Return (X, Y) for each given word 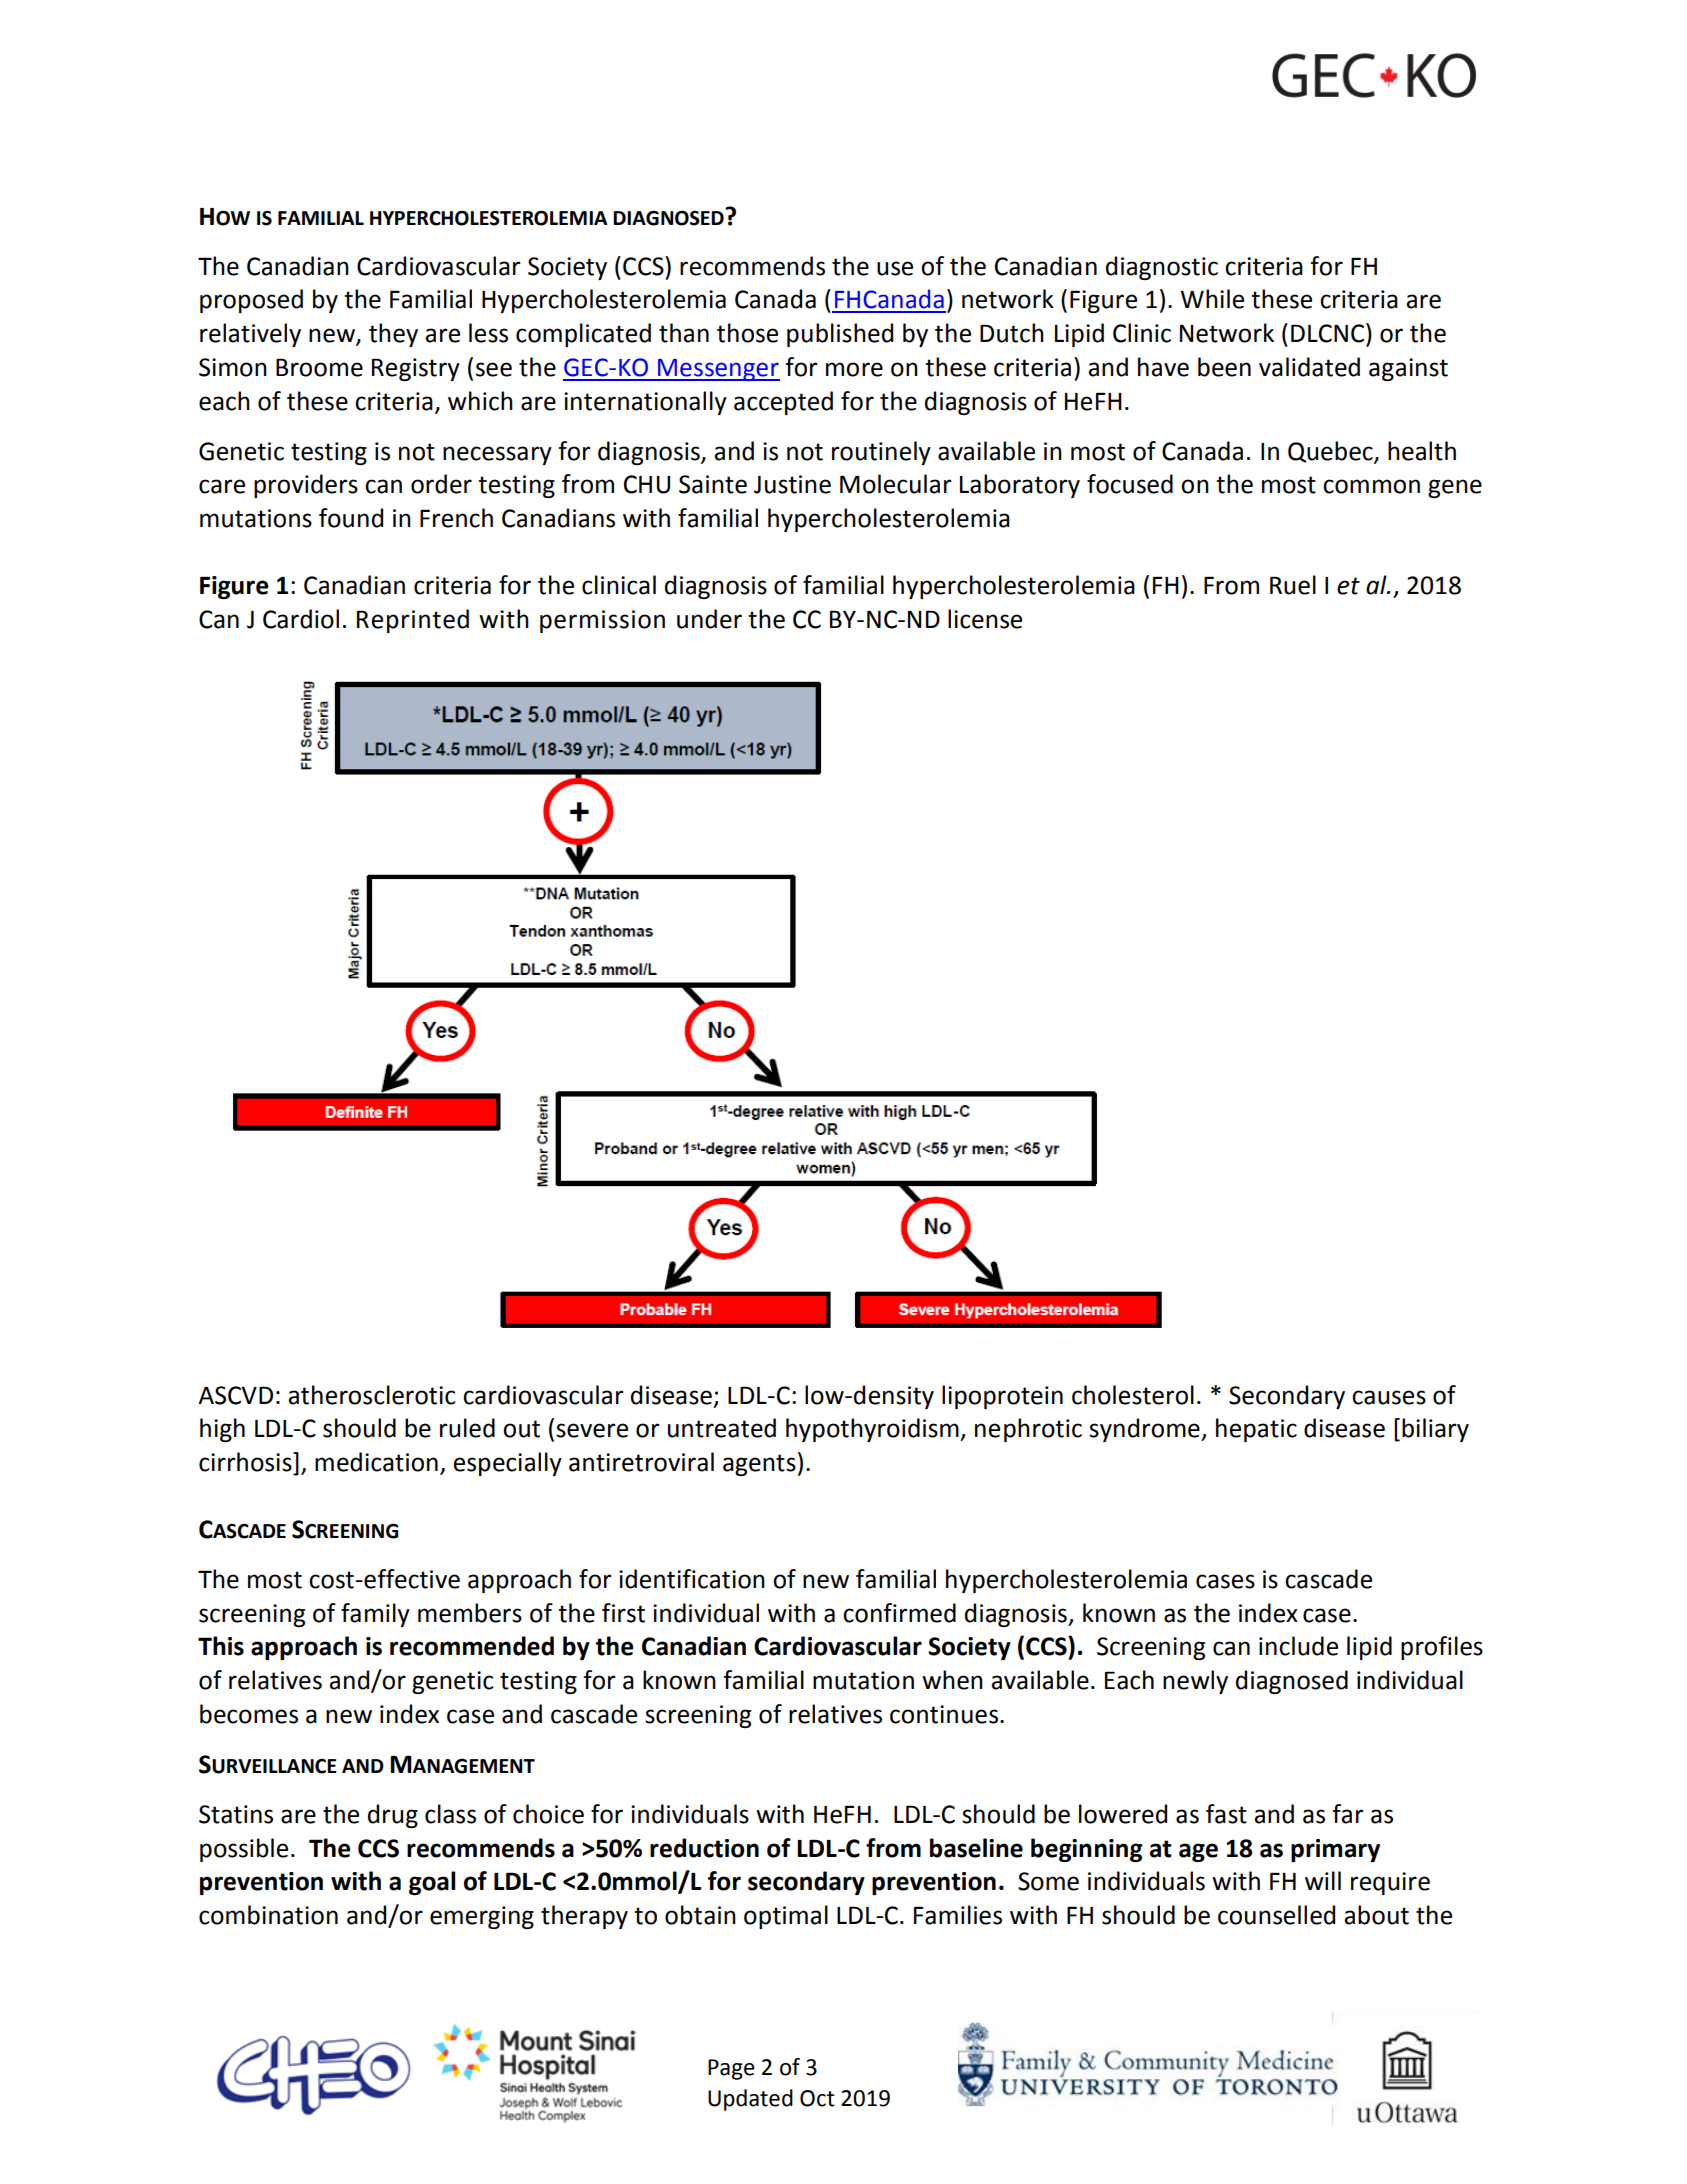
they (393, 335)
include (1298, 1646)
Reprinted (413, 621)
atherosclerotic (371, 1395)
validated (1309, 367)
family (375, 1615)
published (840, 335)
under (709, 619)
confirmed (899, 1613)
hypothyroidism (873, 1430)
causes (1389, 1397)
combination (268, 1915)
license (985, 619)
